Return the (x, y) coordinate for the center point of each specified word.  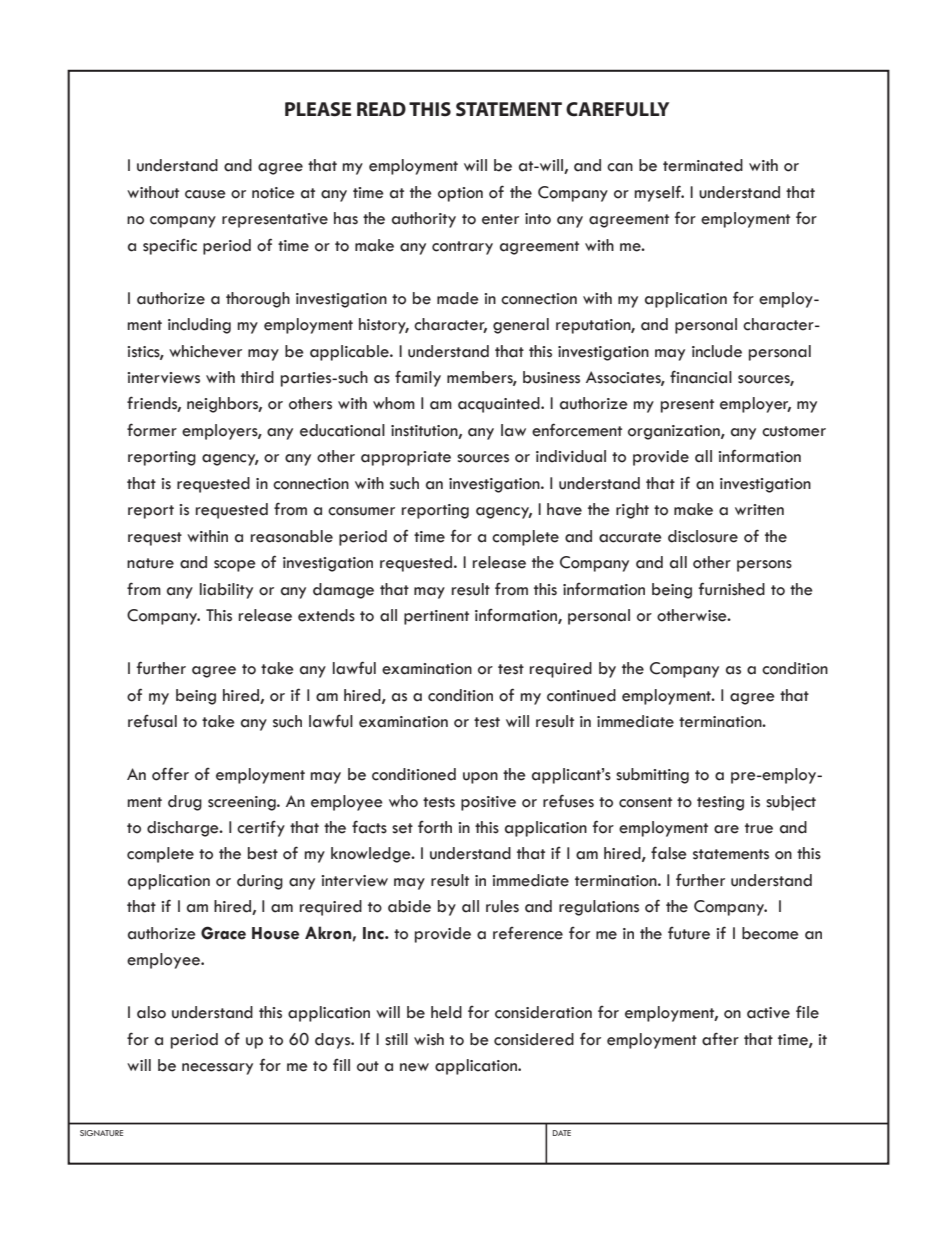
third (257, 377)
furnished (732, 589)
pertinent (436, 617)
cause (205, 194)
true (759, 828)
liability (226, 591)
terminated (703, 165)
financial (701, 377)
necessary (217, 1069)
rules (502, 906)
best (263, 853)
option (460, 194)
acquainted (500, 405)
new (414, 1067)
